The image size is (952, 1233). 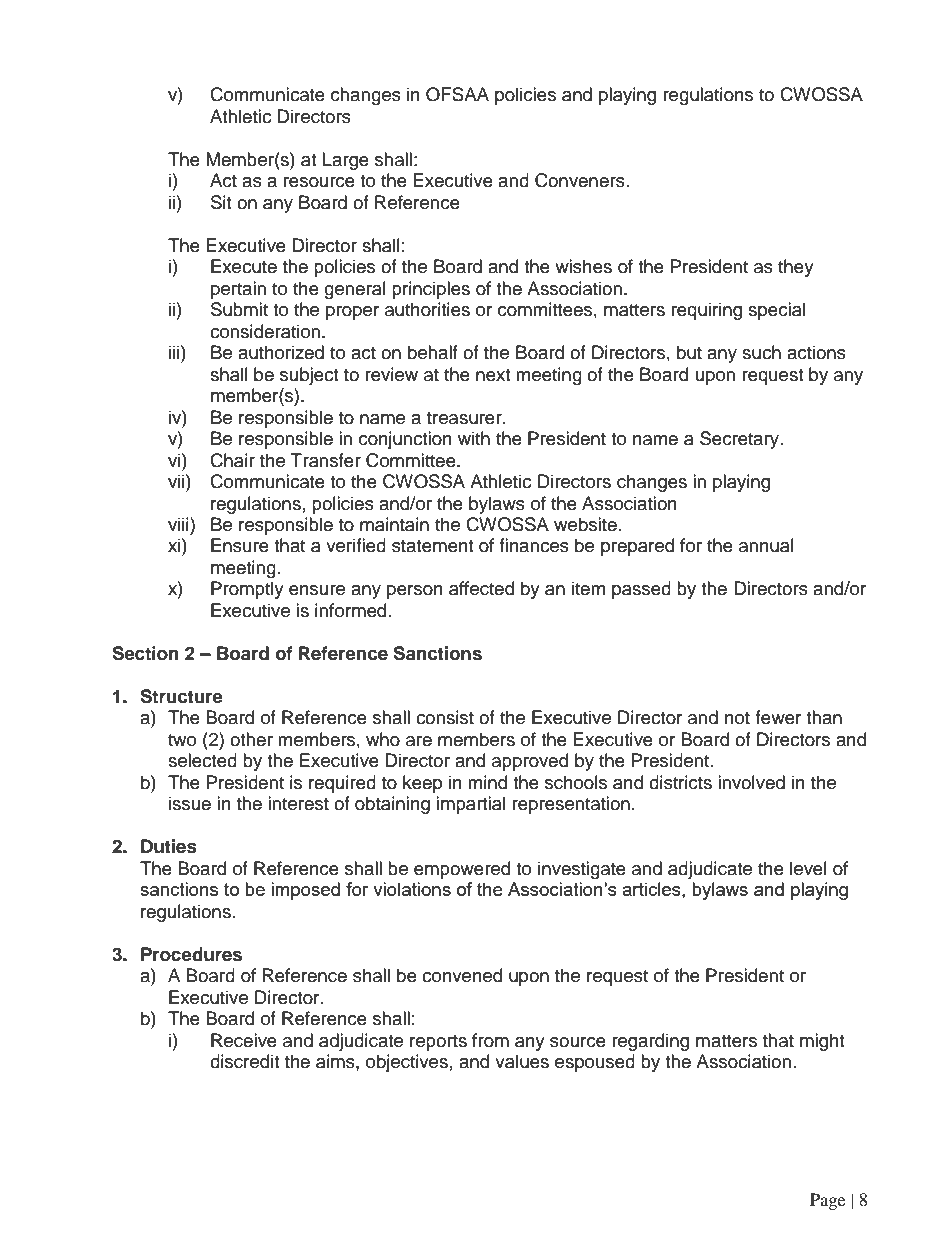 I want to click on they, so click(x=796, y=268).
